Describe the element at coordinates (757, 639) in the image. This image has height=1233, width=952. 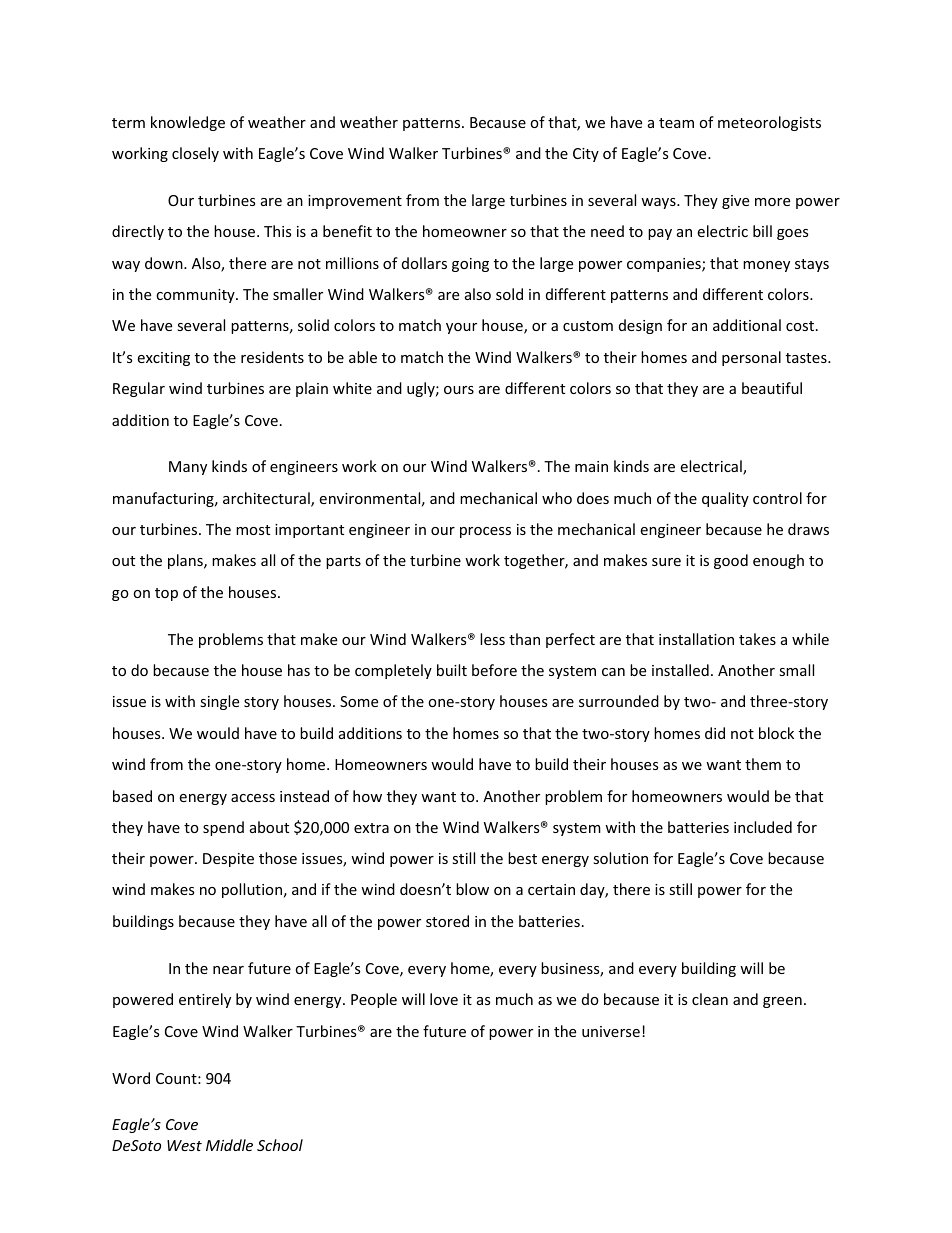
I see `takes` at that location.
